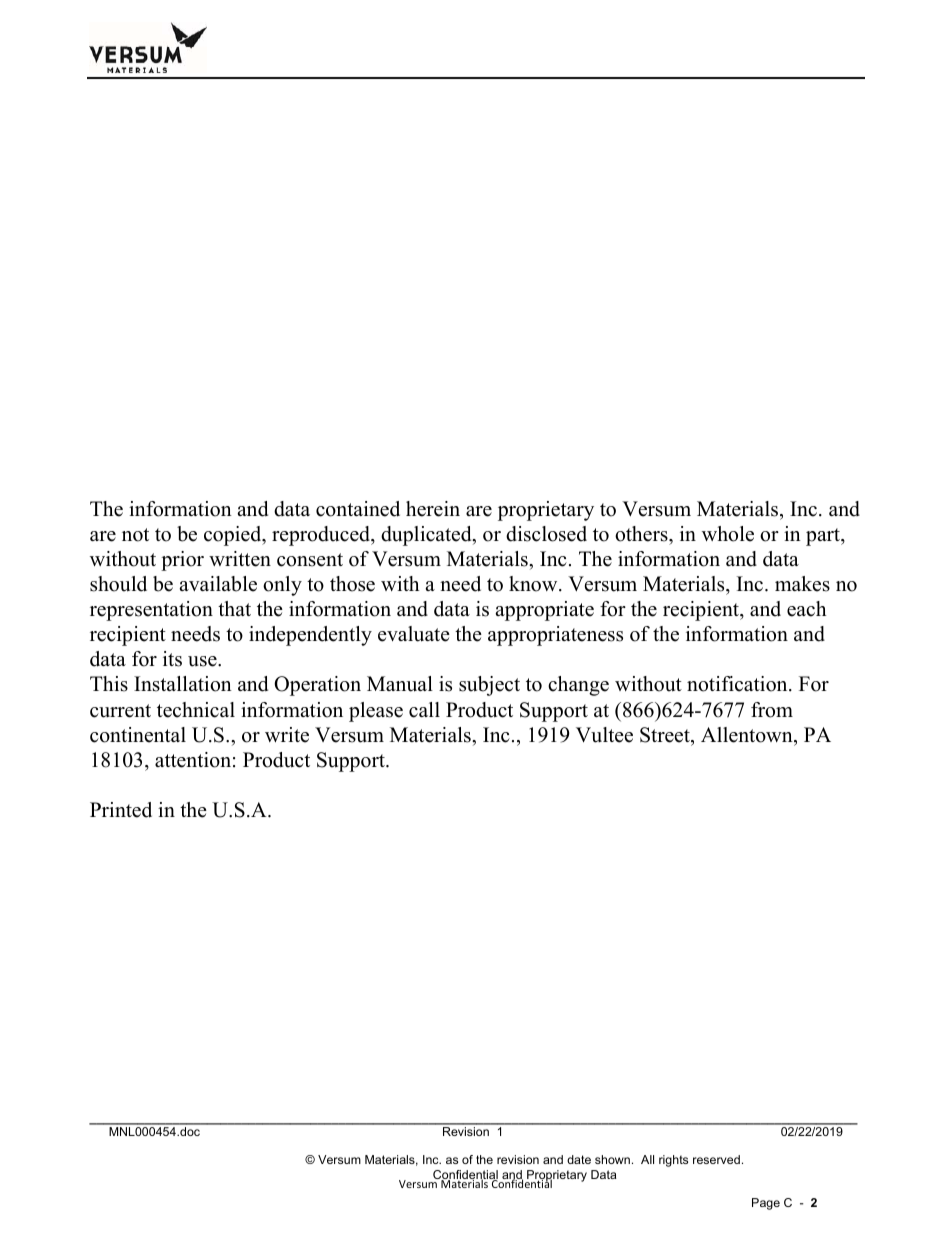  Describe the element at coordinates (612, 1159) in the image. I see `shown` at that location.
